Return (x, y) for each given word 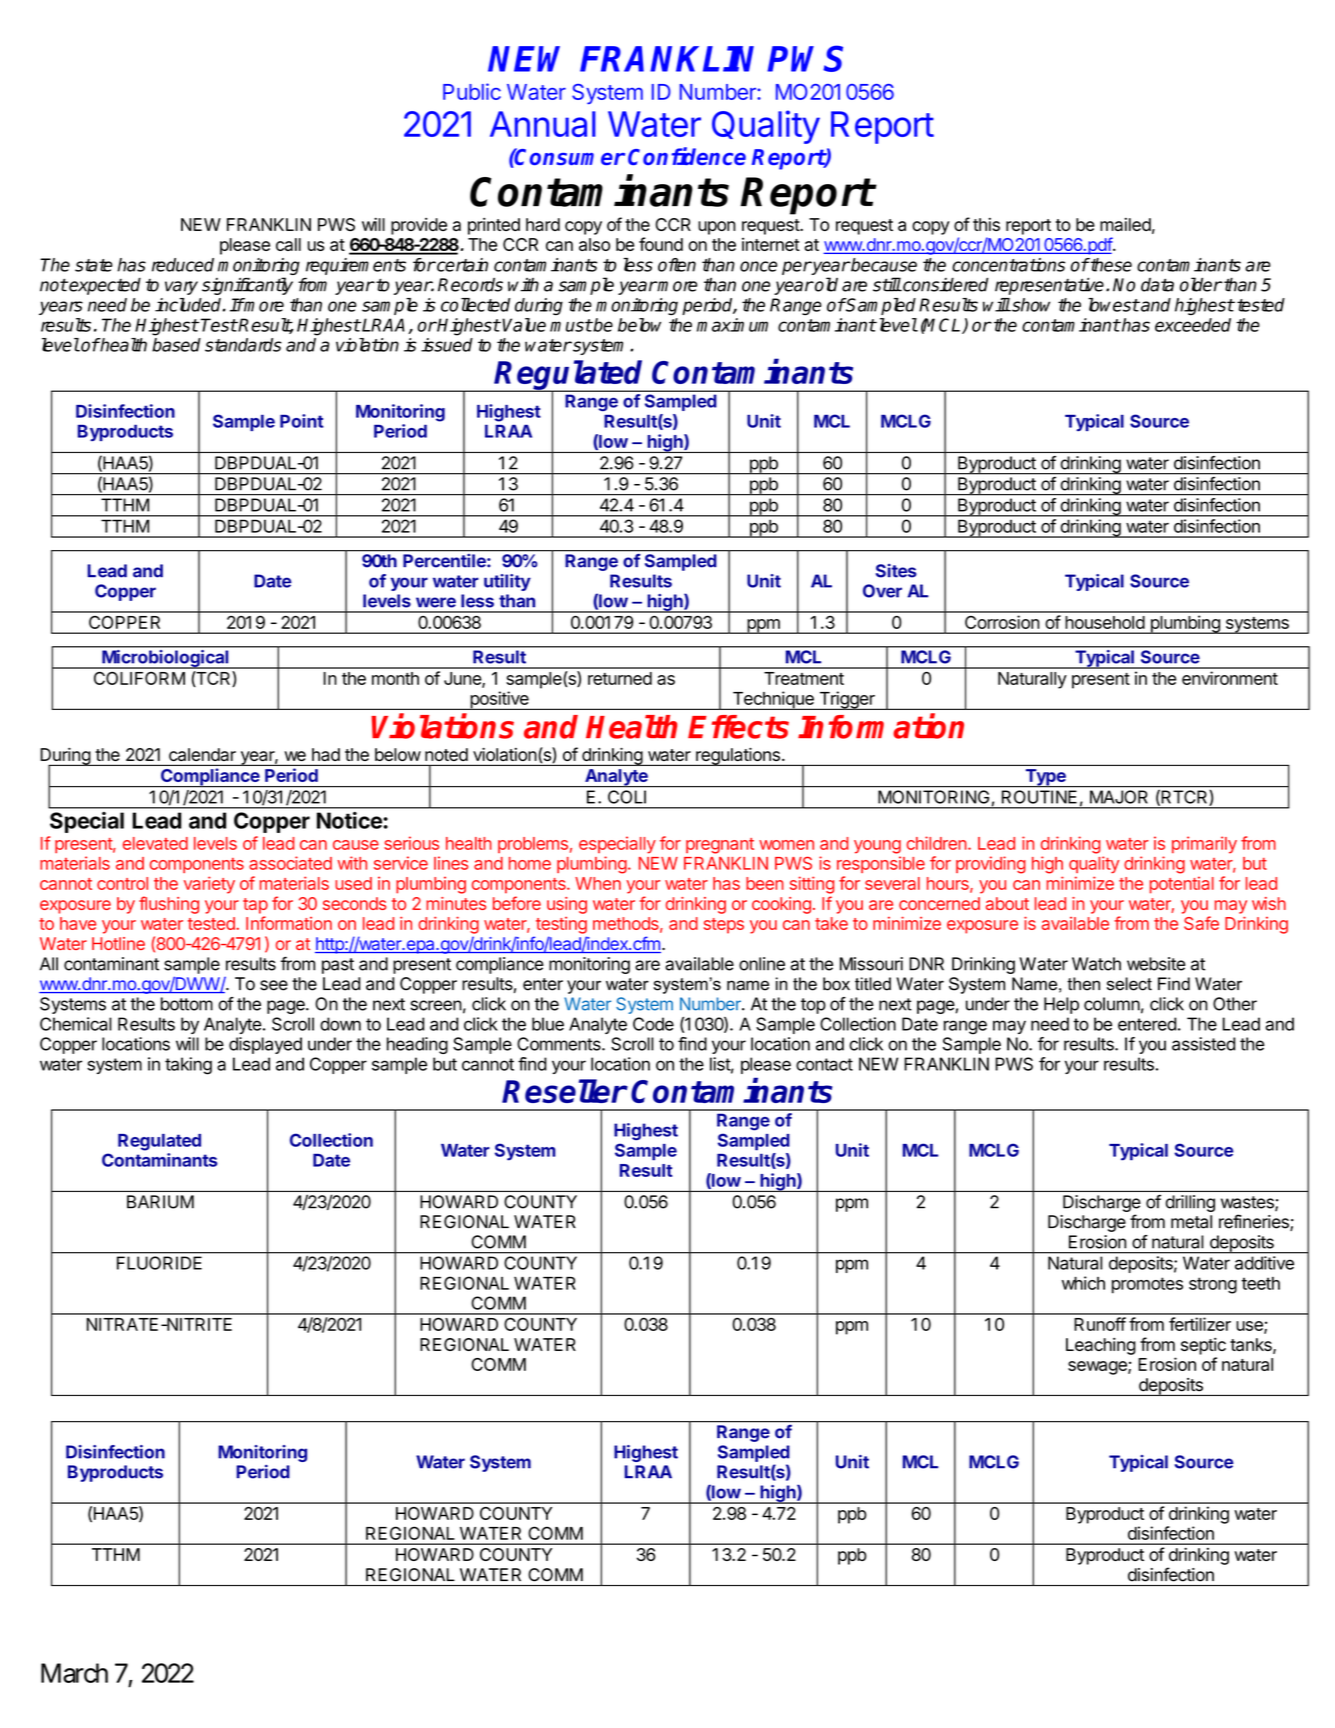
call (288, 244)
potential (1182, 885)
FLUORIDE (159, 1263)
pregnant (720, 846)
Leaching (1101, 1346)
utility (507, 582)
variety (209, 885)
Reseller (564, 1091)
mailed (1125, 224)
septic (1203, 1346)
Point (301, 421)
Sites (896, 571)
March (74, 1673)
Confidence (687, 156)
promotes (1147, 1285)
